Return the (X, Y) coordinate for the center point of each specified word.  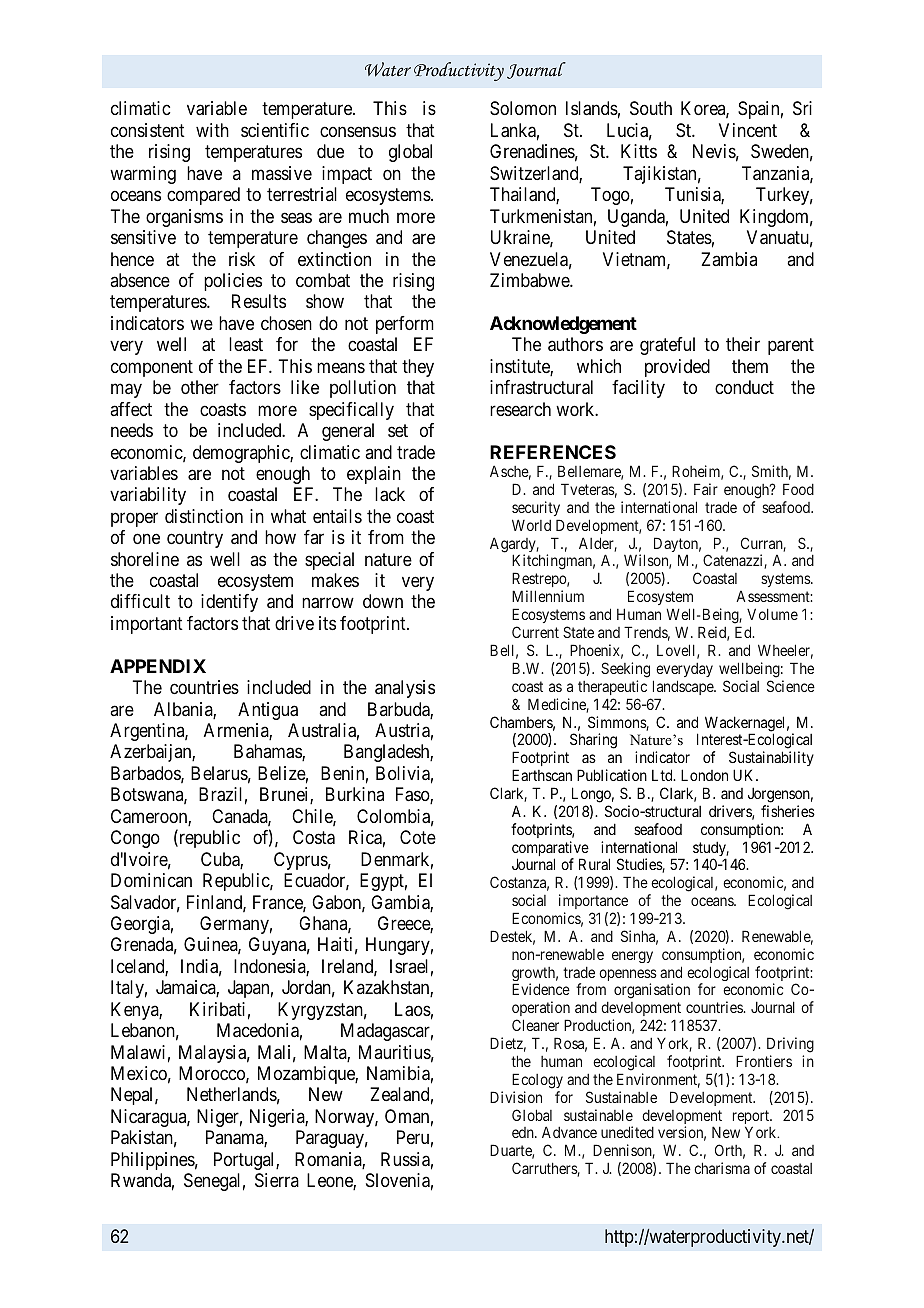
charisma (722, 1168)
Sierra (277, 1180)
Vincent (748, 130)
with (212, 130)
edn (524, 1132)
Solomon (523, 108)
